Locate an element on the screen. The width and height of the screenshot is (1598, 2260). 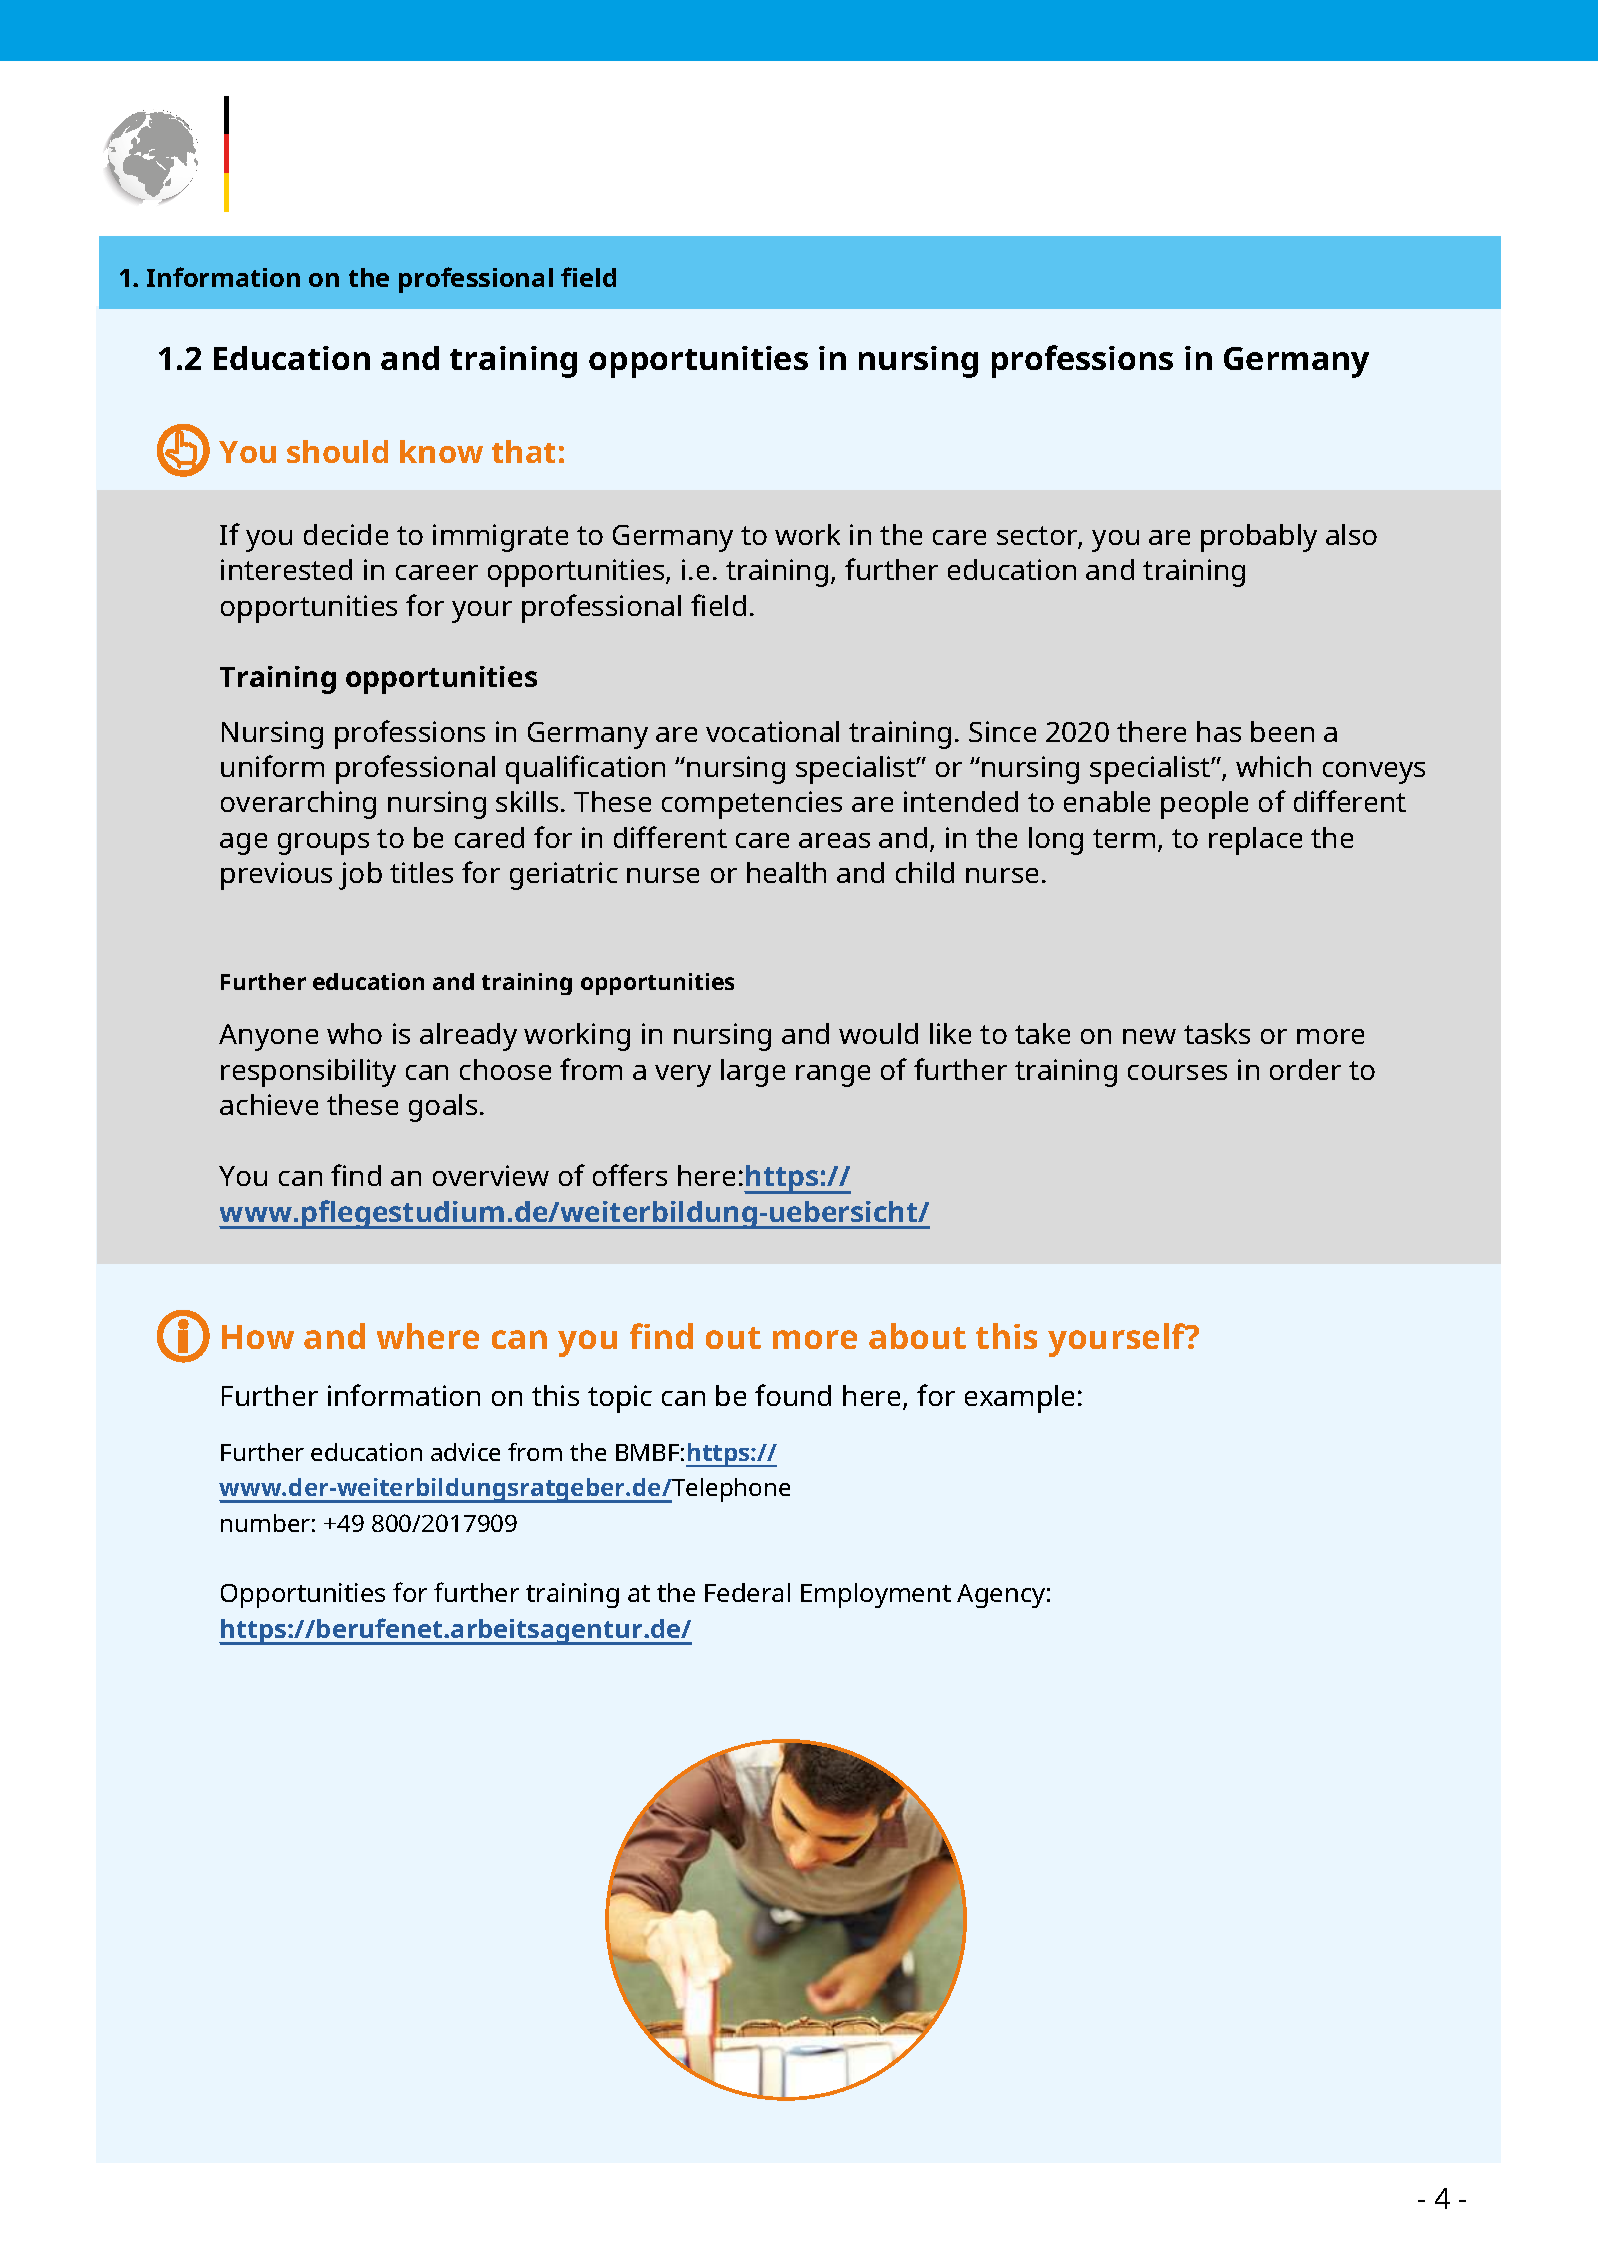
example is located at coordinates (1019, 1399).
